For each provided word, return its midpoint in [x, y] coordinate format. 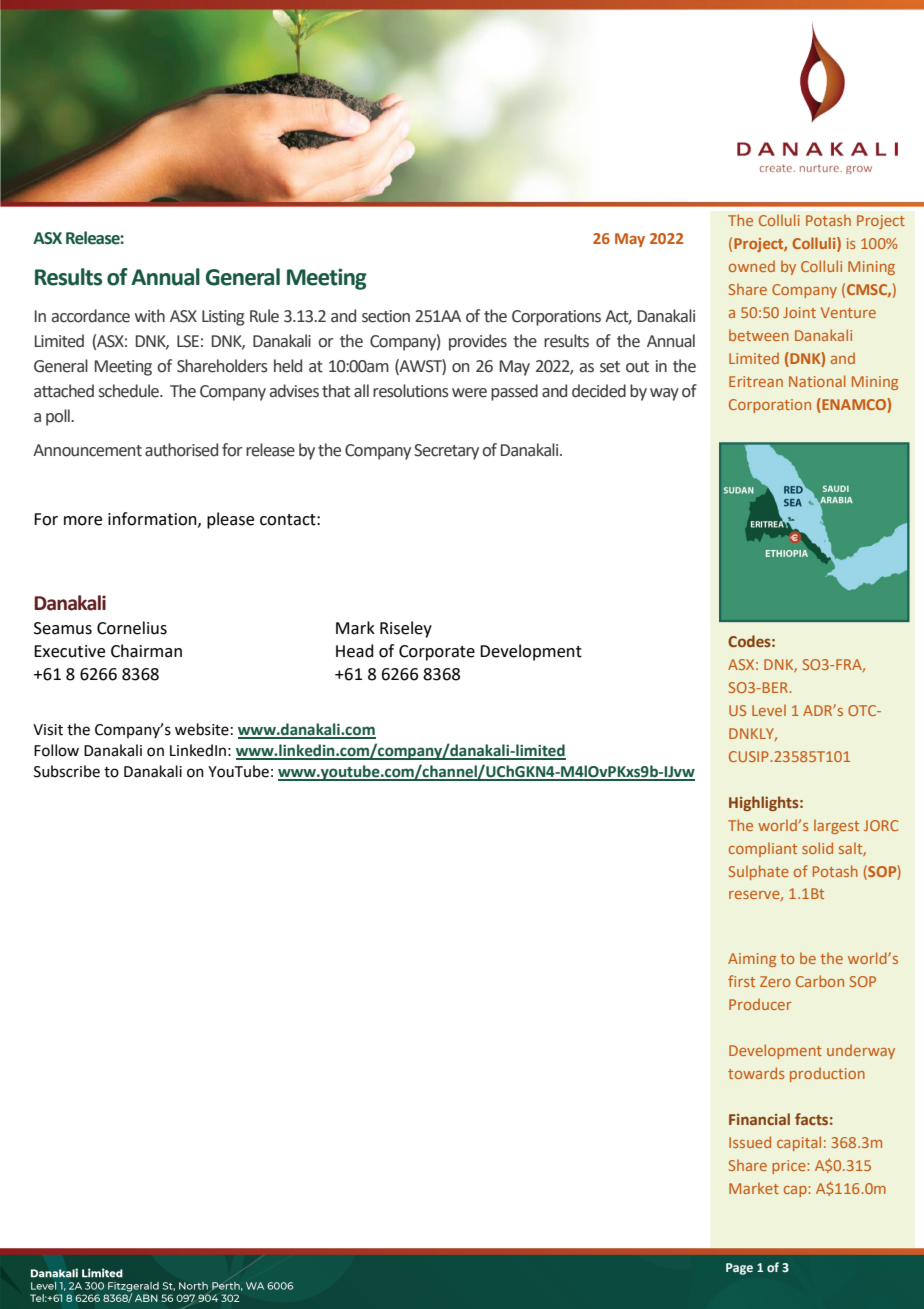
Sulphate [759, 872]
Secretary [446, 452]
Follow [56, 750]
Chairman [146, 651]
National [817, 381]
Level [769, 710]
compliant [763, 849]
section [386, 316]
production [827, 1074]
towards [756, 1073]
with [150, 316]
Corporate [437, 653]
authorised [181, 450]
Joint [799, 312]
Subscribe [67, 771]
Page [739, 1269]
